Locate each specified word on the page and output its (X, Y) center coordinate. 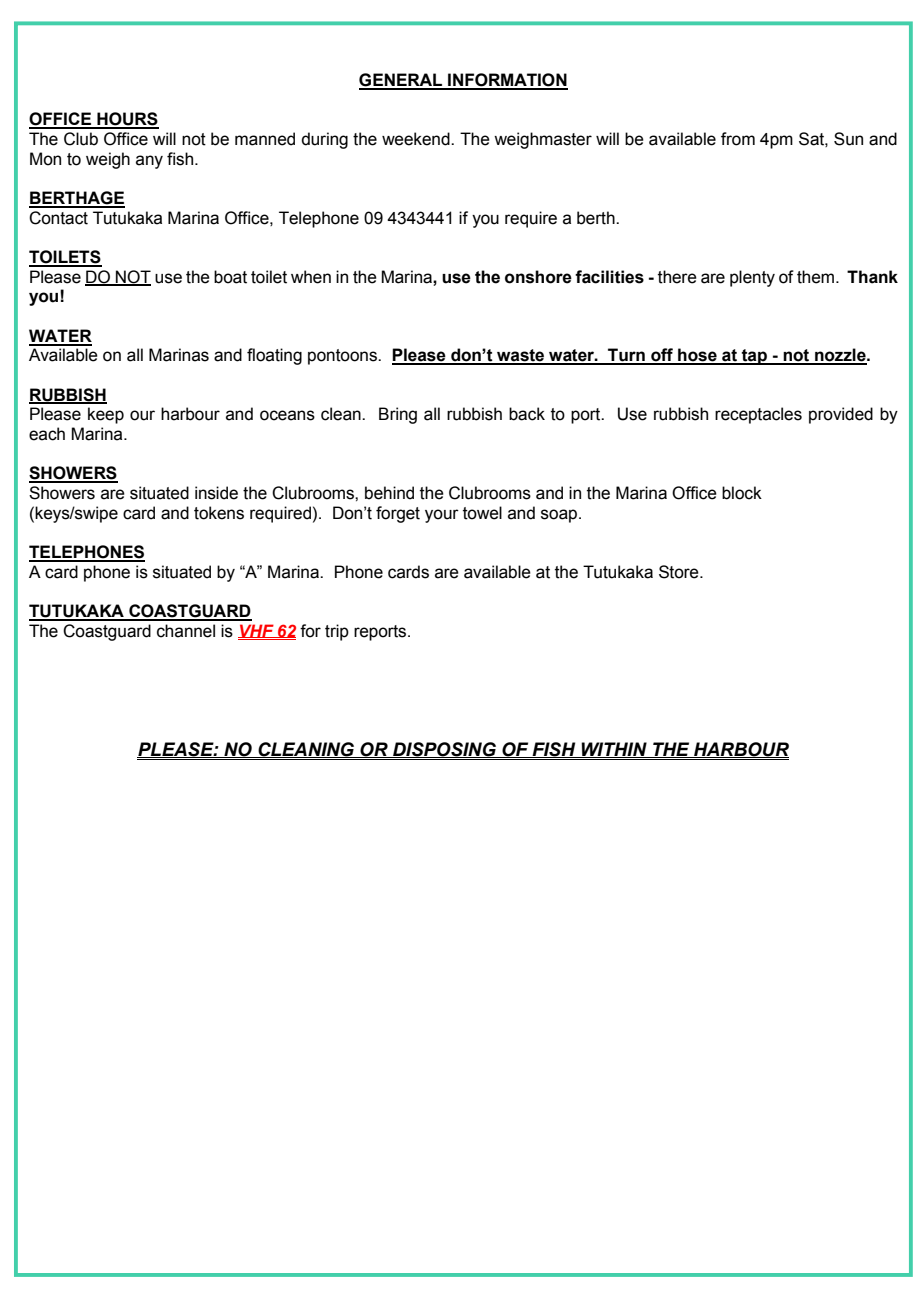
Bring (398, 415)
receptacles (758, 415)
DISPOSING (445, 750)
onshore (538, 277)
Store (680, 572)
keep (106, 415)
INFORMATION (507, 81)
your (442, 516)
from (738, 139)
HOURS (127, 120)
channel (186, 631)
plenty (752, 278)
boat (230, 277)
